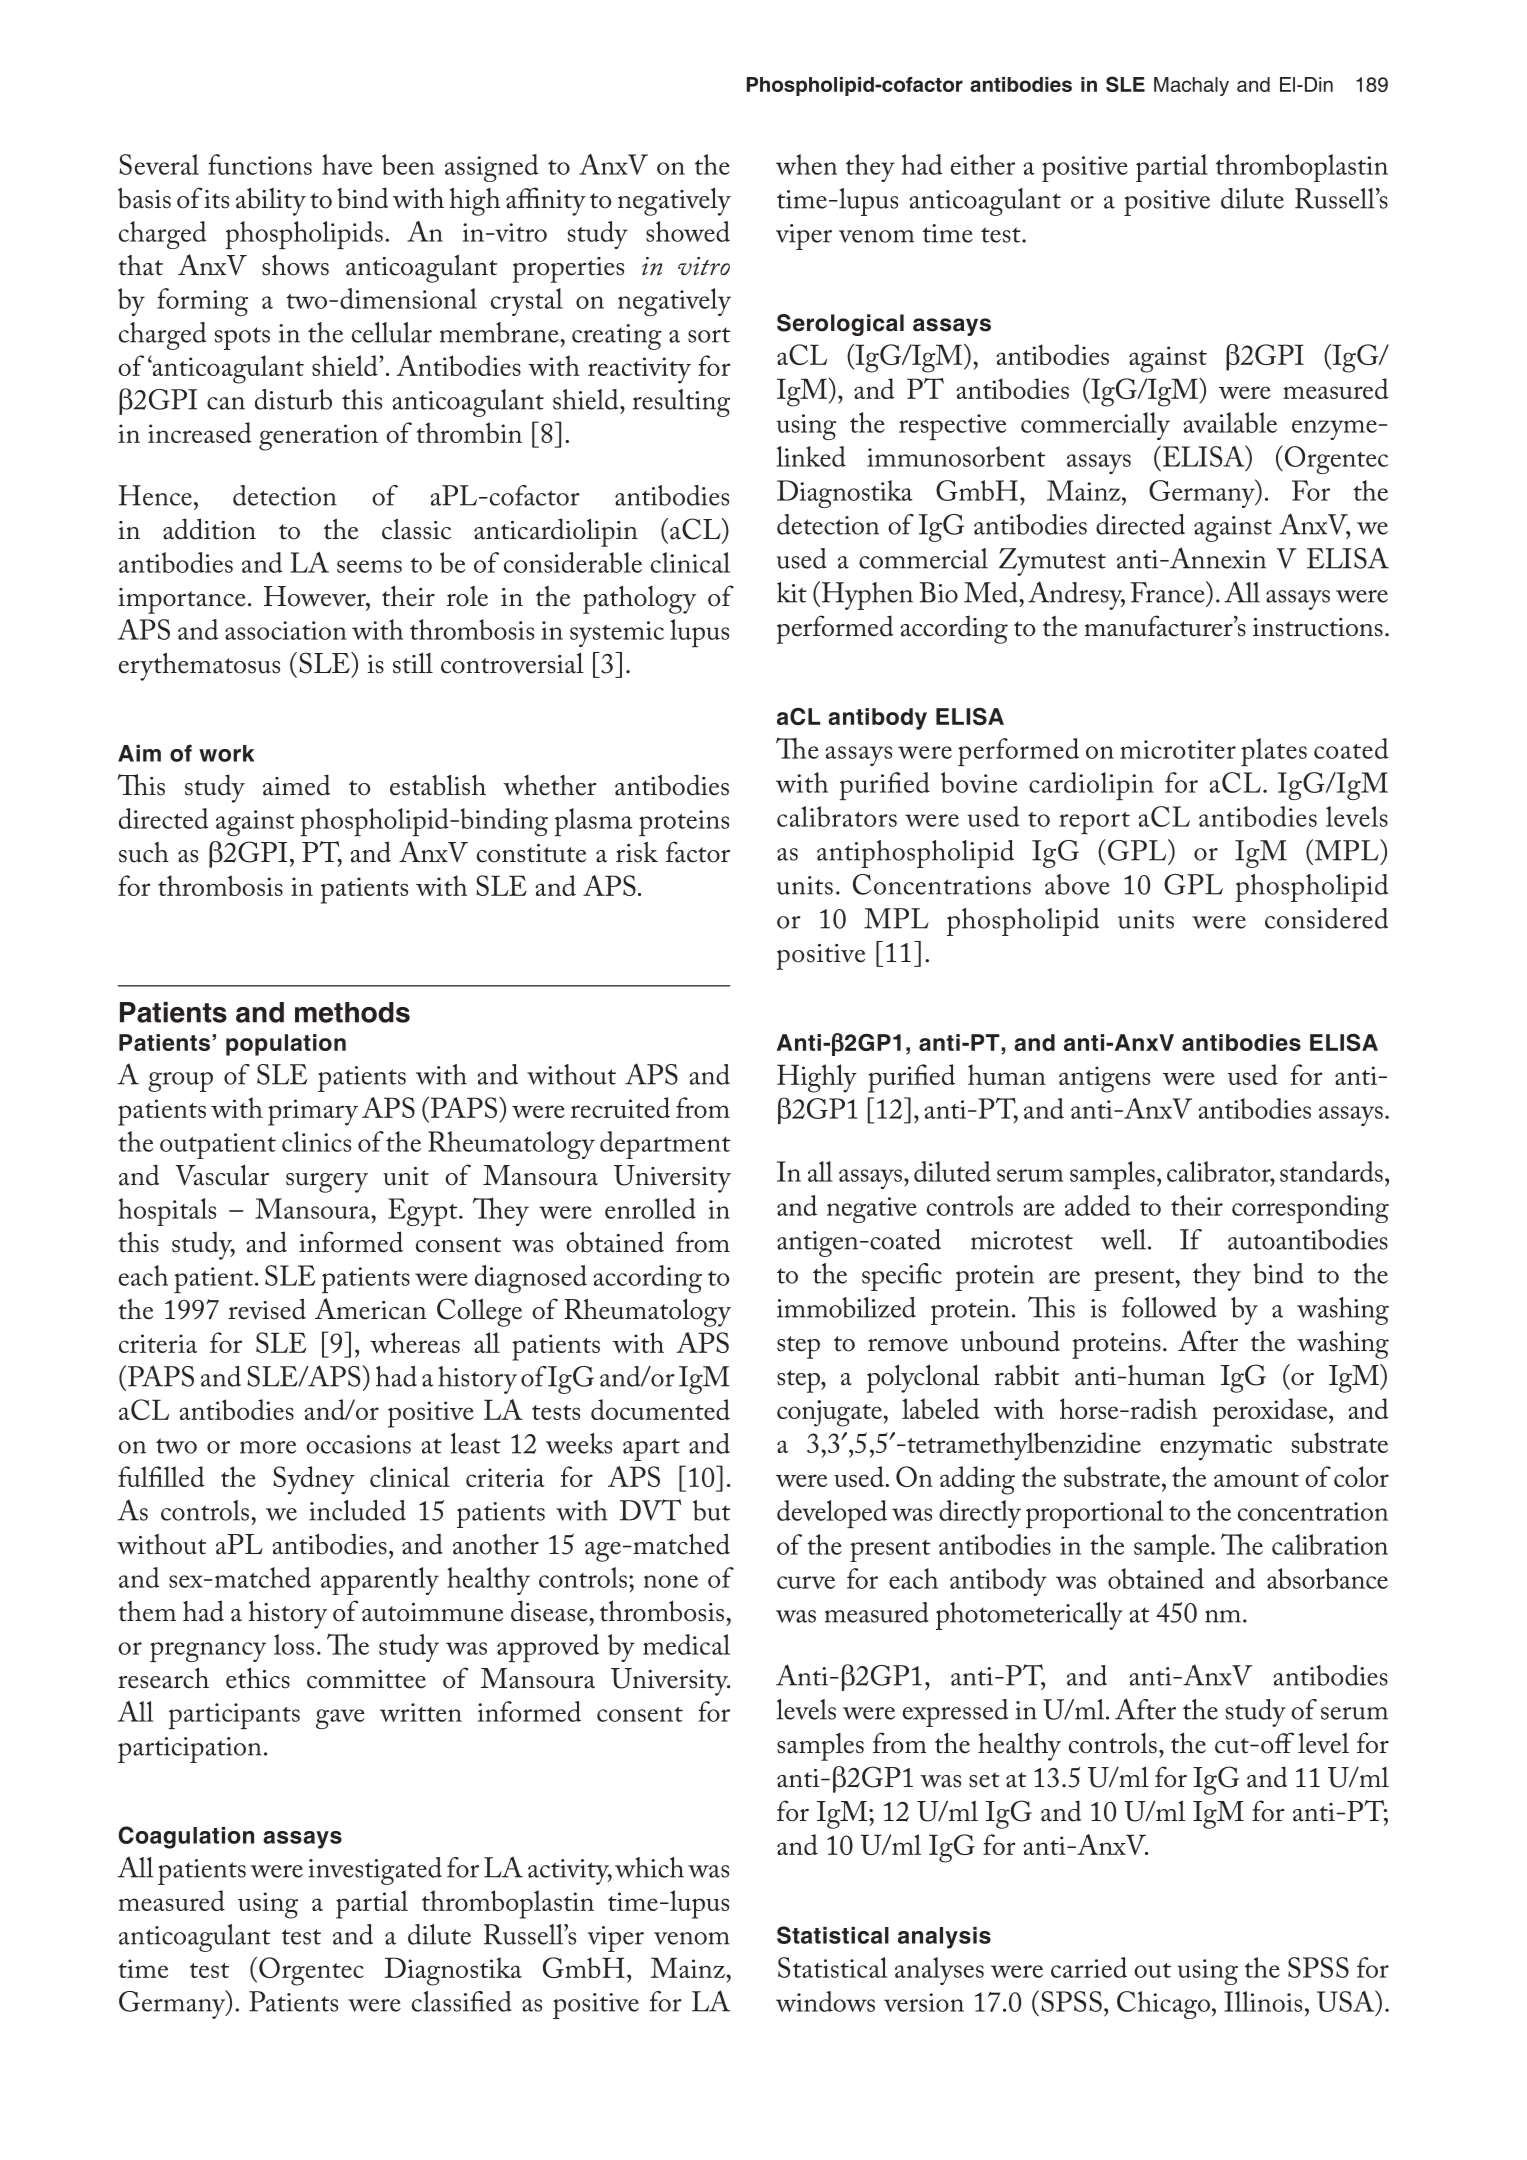 The width and height of the screenshot is (1527, 2160). Describe the element at coordinates (1271, 1412) in the screenshot. I see `peroxidase` at that location.
